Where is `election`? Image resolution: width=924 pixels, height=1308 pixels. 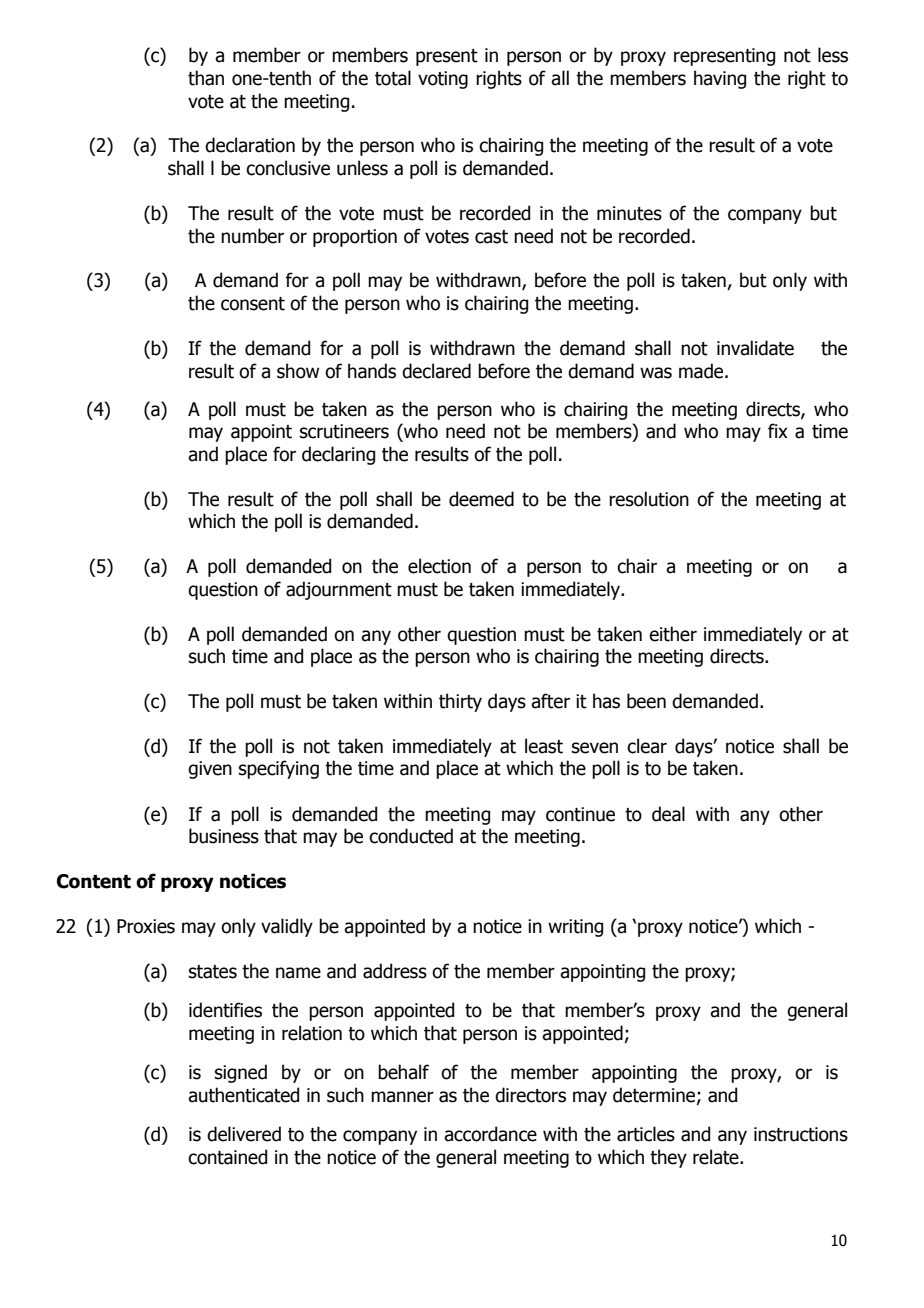 election is located at coordinates (439, 566).
